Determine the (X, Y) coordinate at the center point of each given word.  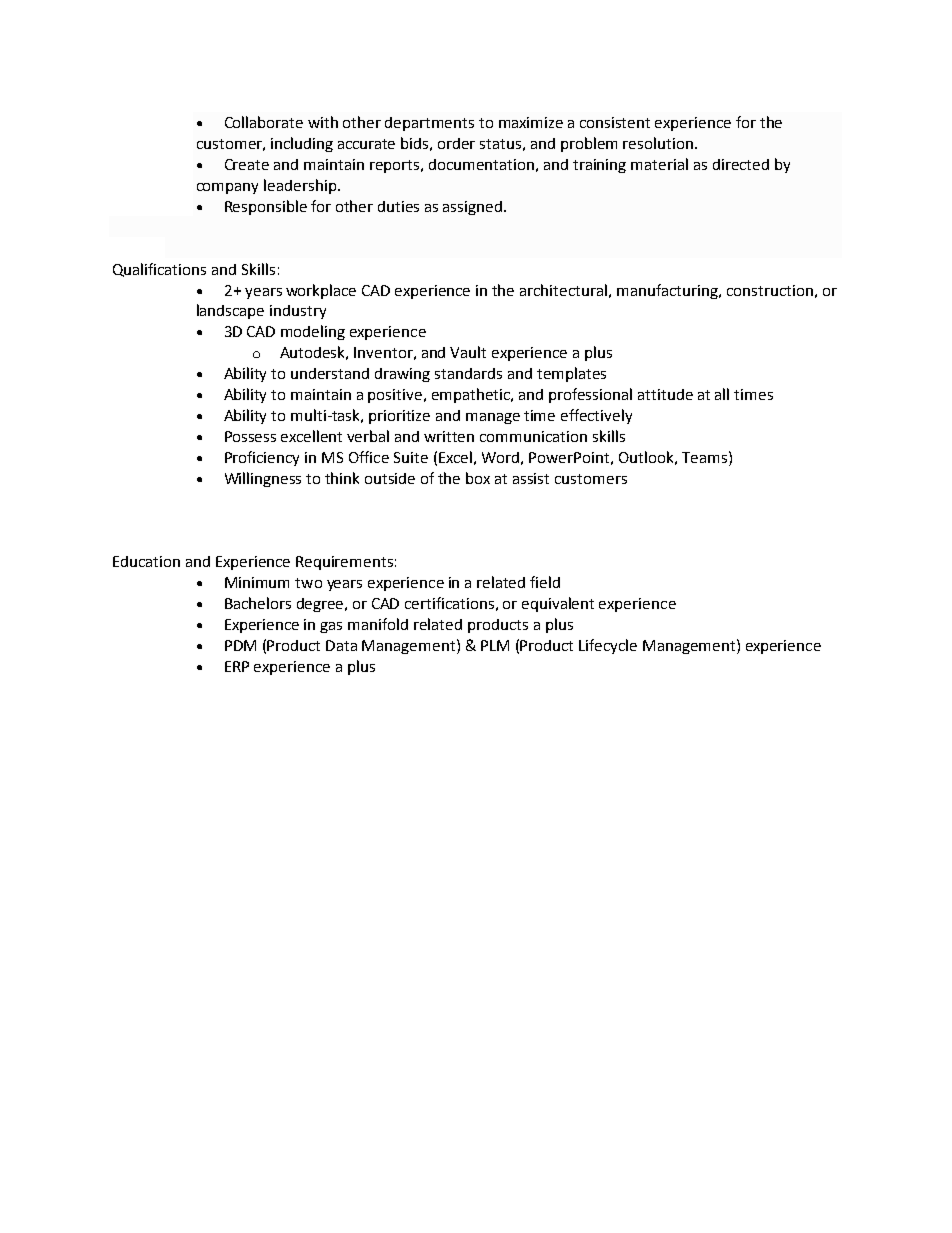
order (456, 143)
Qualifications (159, 270)
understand (330, 373)
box (478, 478)
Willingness (263, 479)
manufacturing (669, 291)
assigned (474, 208)
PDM (240, 645)
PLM (495, 645)
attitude (665, 394)
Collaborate (264, 122)
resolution (658, 143)
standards (468, 373)
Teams (704, 457)
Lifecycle (608, 646)
